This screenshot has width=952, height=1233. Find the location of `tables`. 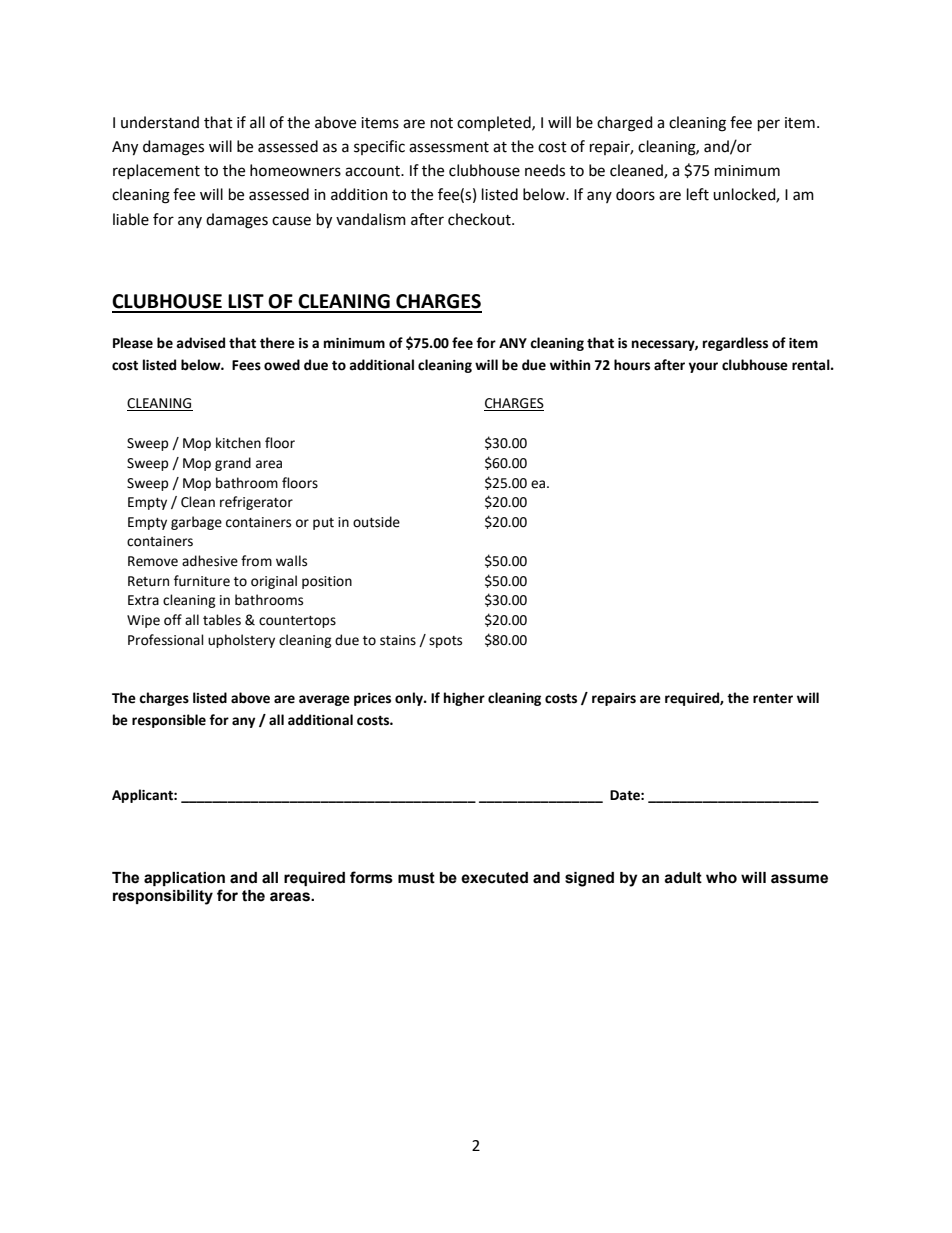

tables is located at coordinates (222, 620).
